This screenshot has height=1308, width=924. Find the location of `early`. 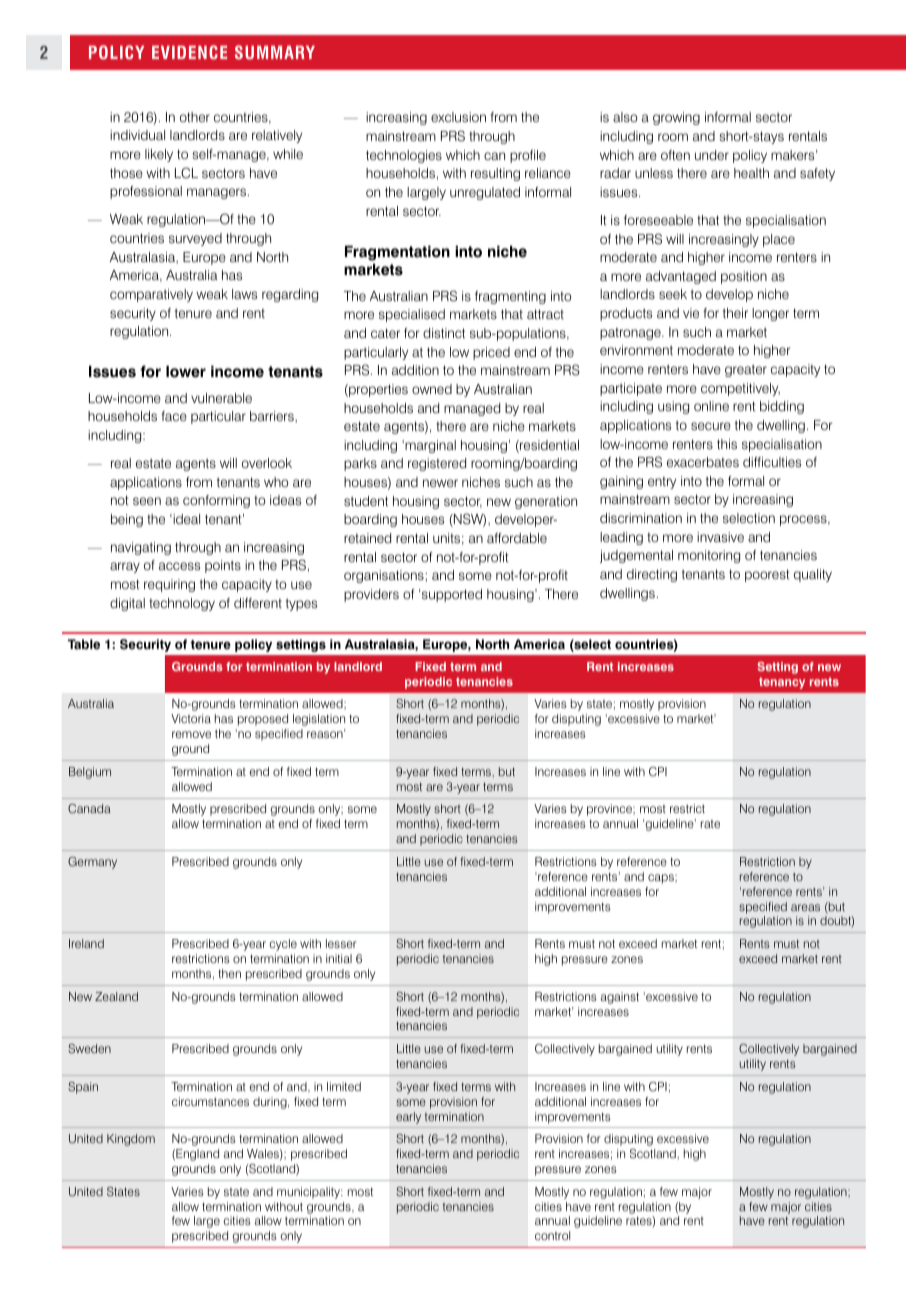

early is located at coordinates (408, 1118).
